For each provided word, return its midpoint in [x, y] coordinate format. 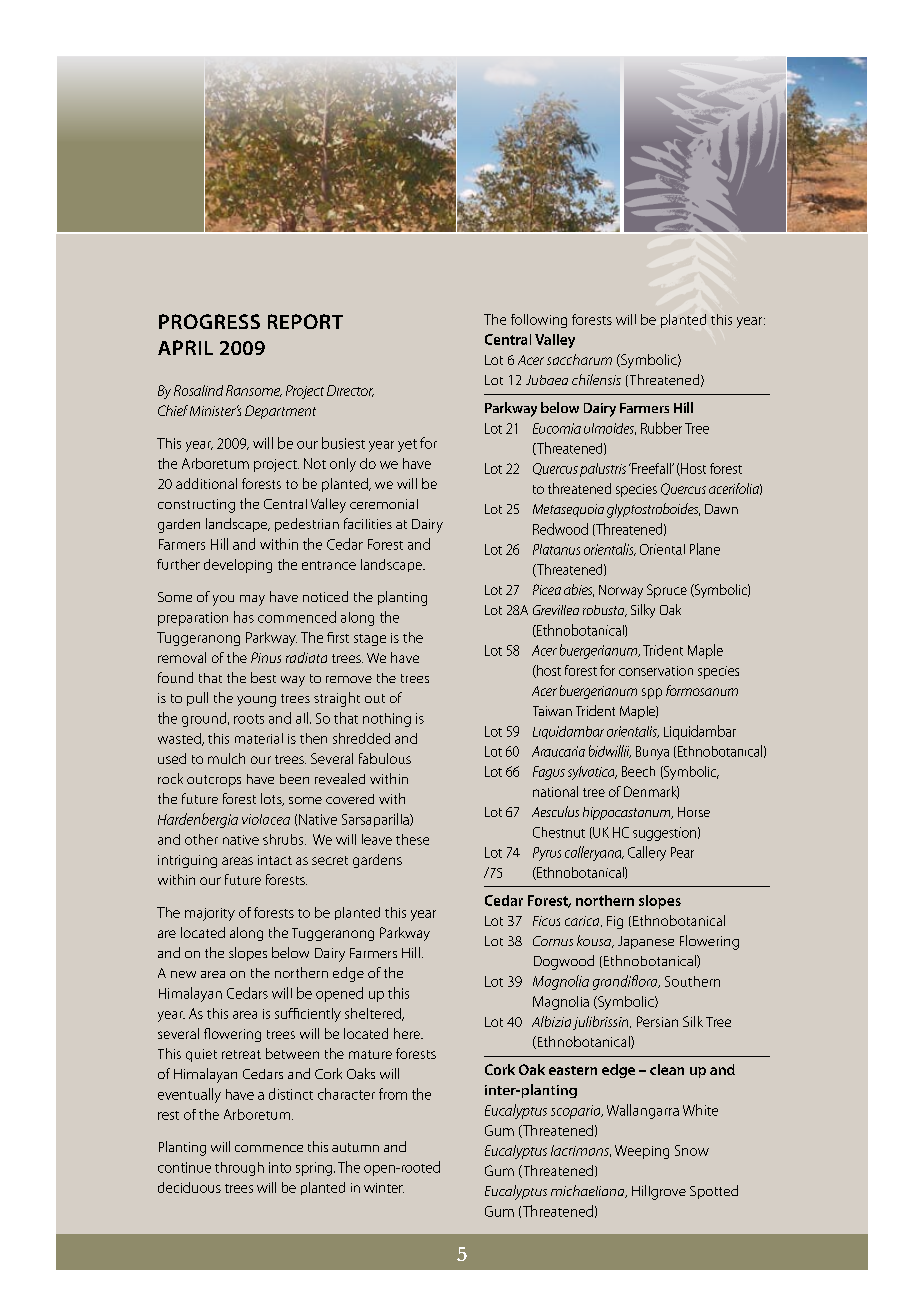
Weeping [642, 1152]
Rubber [661, 428]
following [539, 321]
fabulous [385, 758]
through [239, 1169]
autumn [355, 1147]
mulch [226, 758]
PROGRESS [209, 321]
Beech [638, 771]
